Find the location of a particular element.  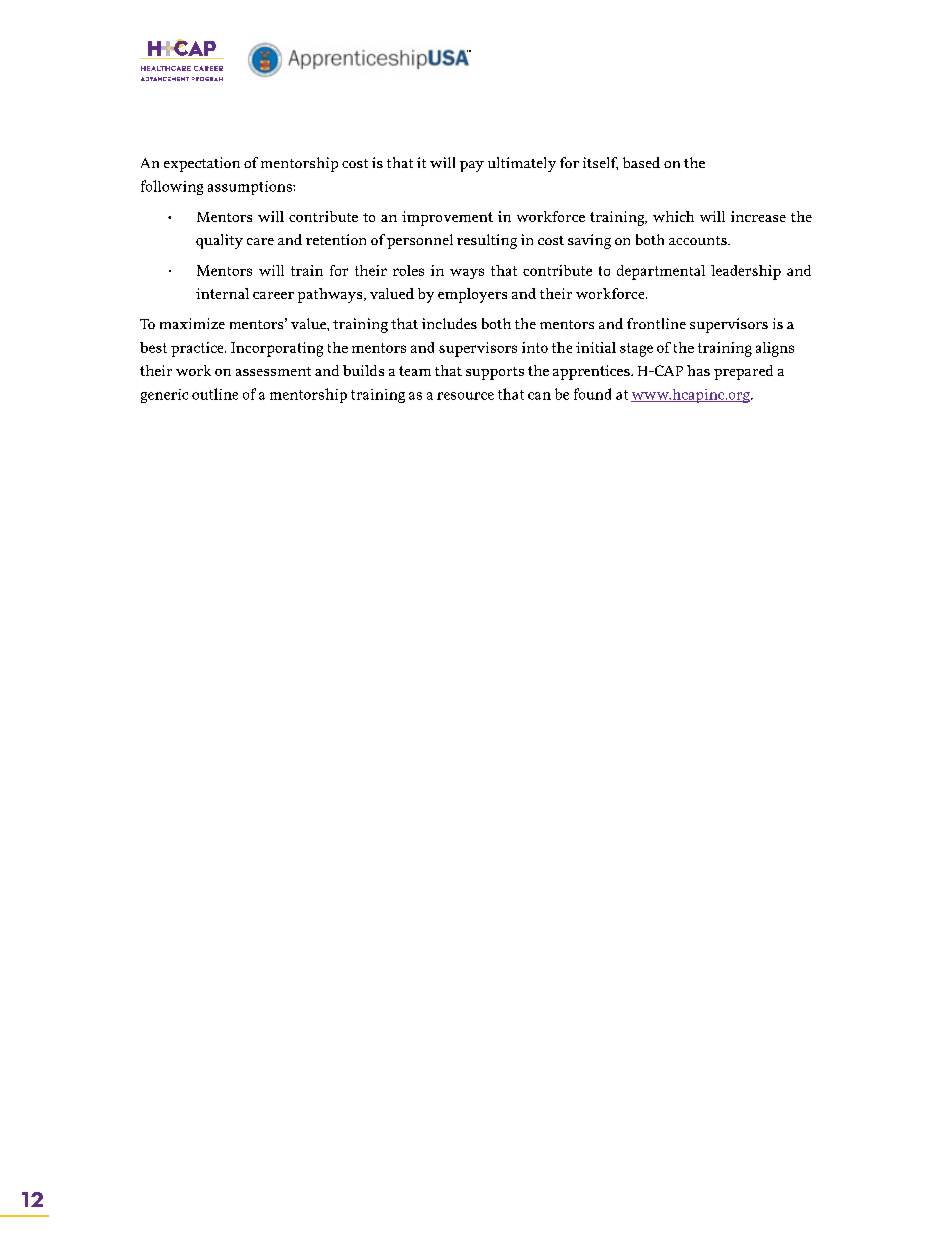

internal is located at coordinates (222, 293).
